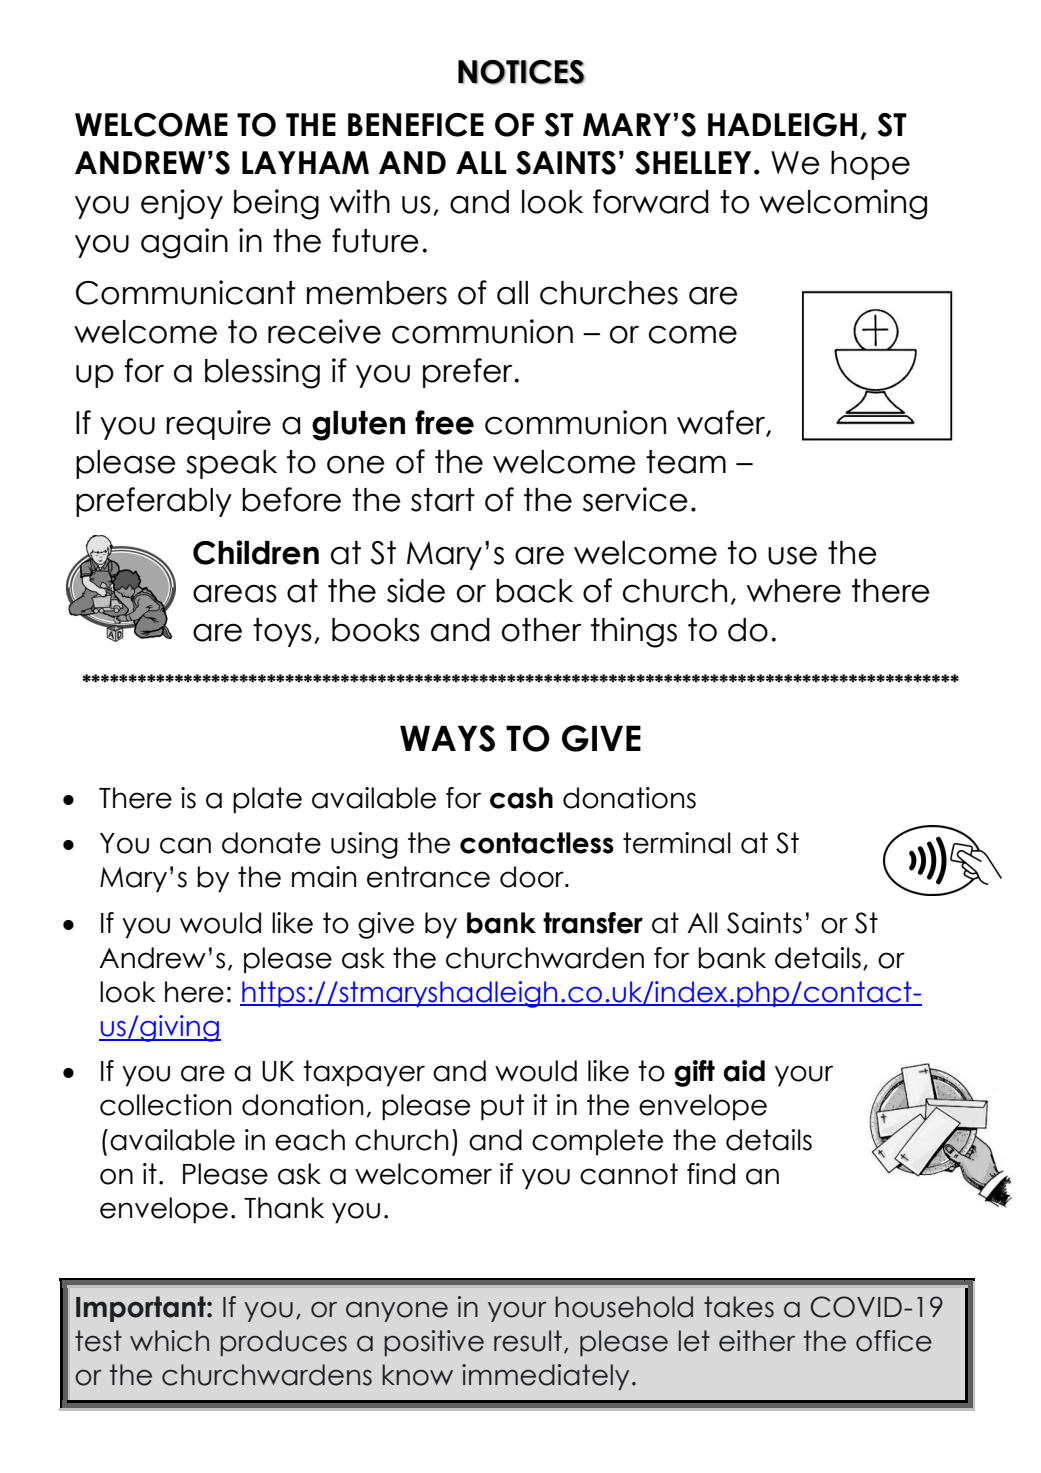 The image size is (1041, 1473). Describe the element at coordinates (502, 1107) in the screenshot. I see `put` at that location.
